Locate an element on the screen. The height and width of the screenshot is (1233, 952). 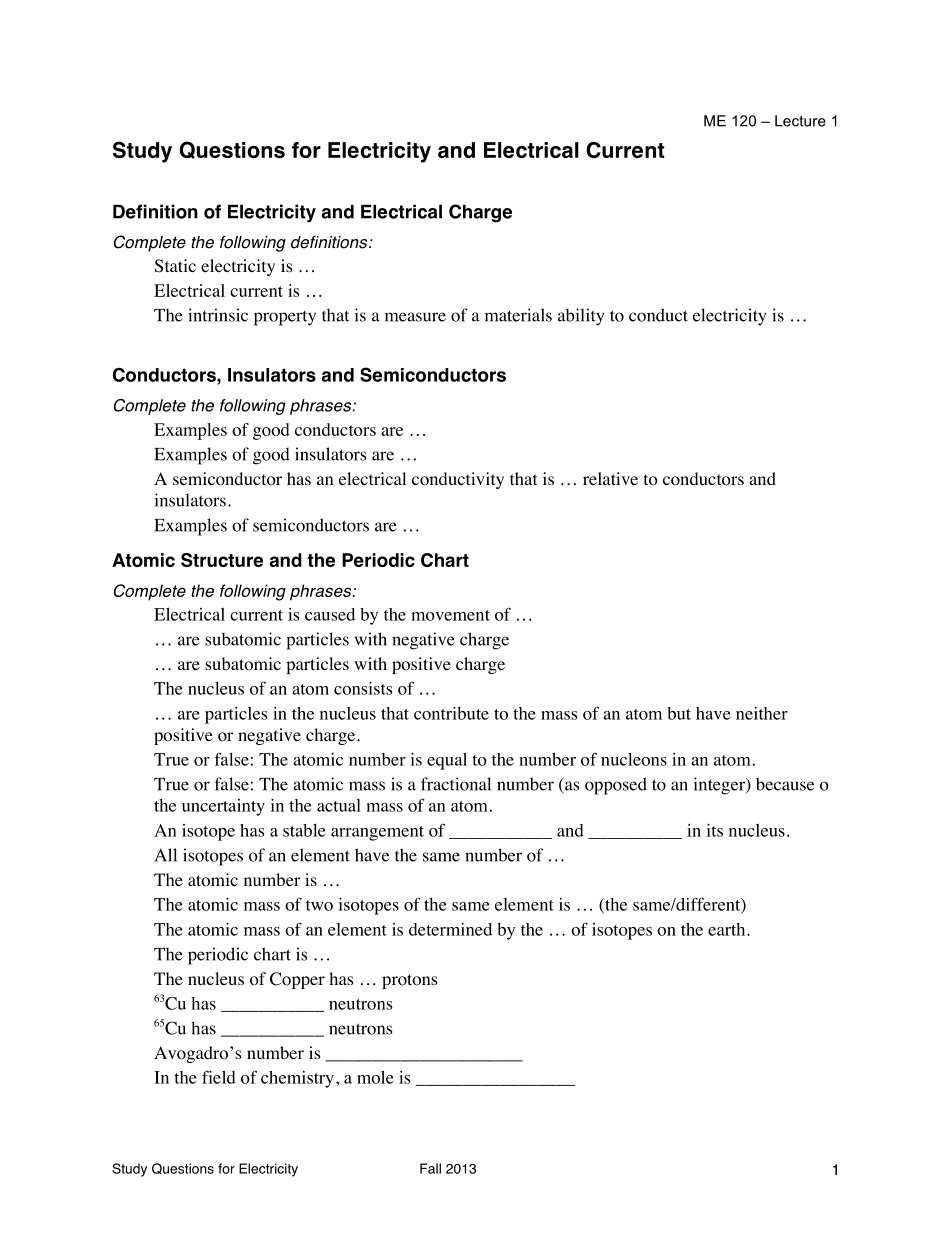
ability is located at coordinates (581, 317).
